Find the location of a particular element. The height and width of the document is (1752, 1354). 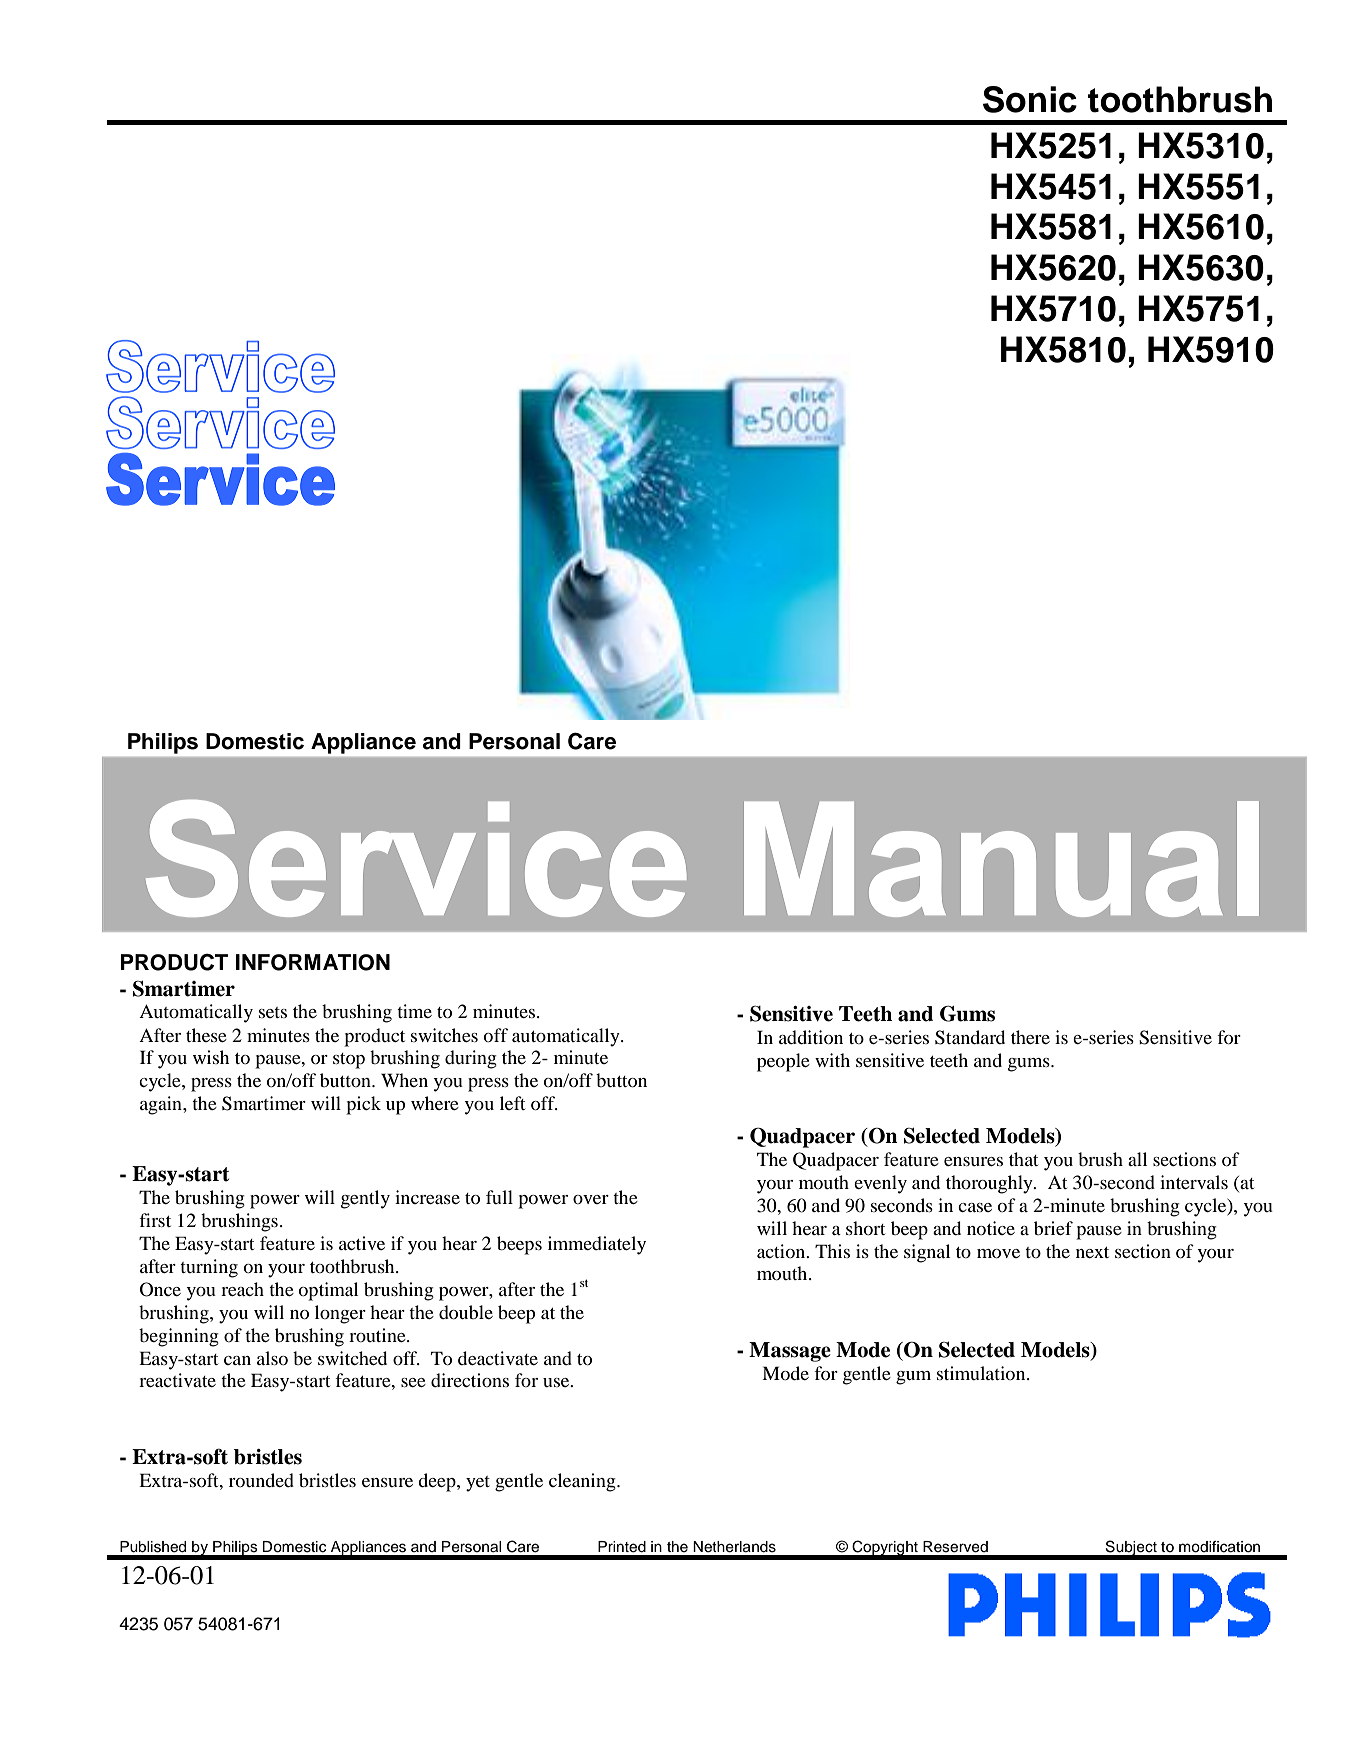

that is located at coordinates (1023, 1159).
